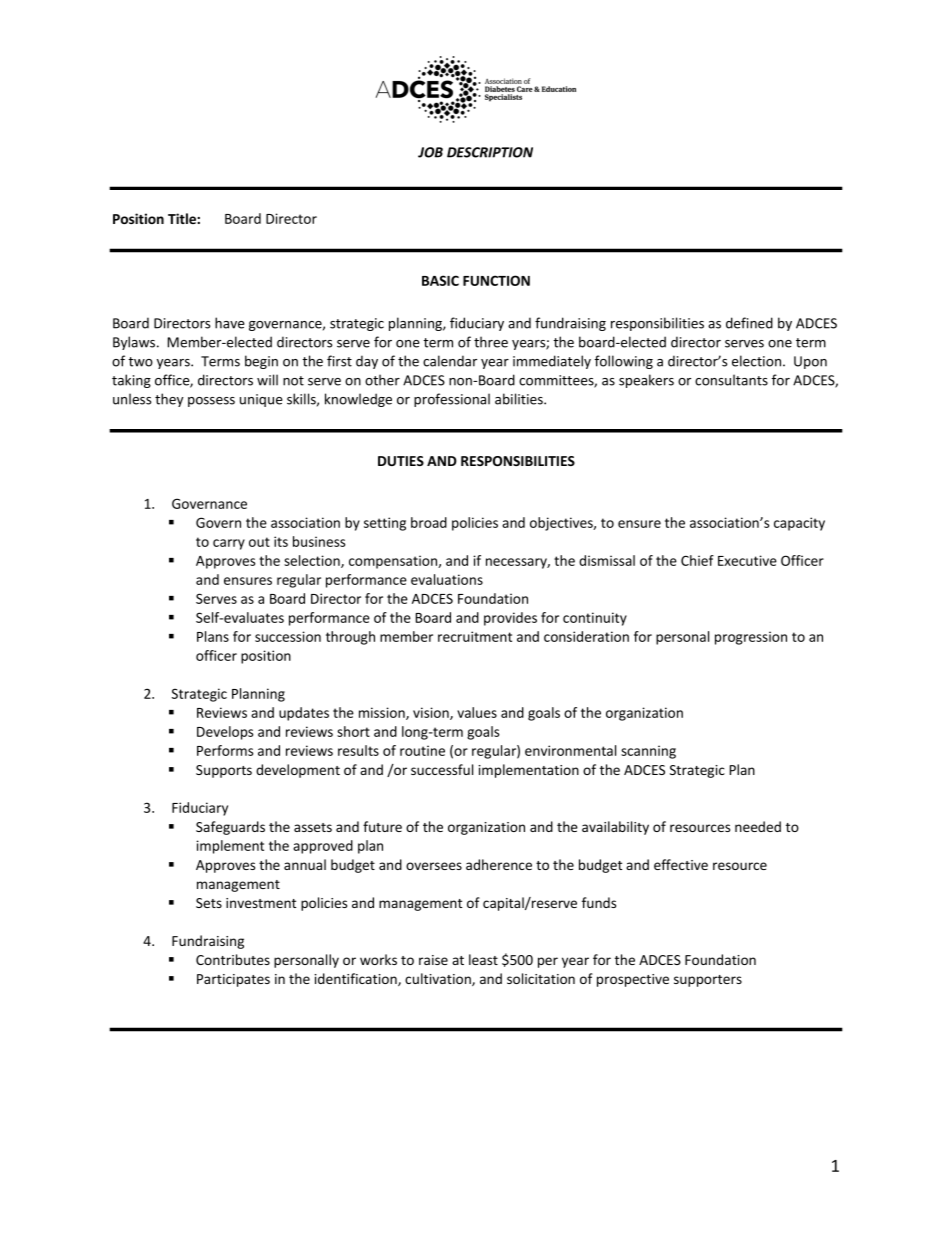  What do you see at coordinates (708, 981) in the document?
I see `supporters` at bounding box center [708, 981].
